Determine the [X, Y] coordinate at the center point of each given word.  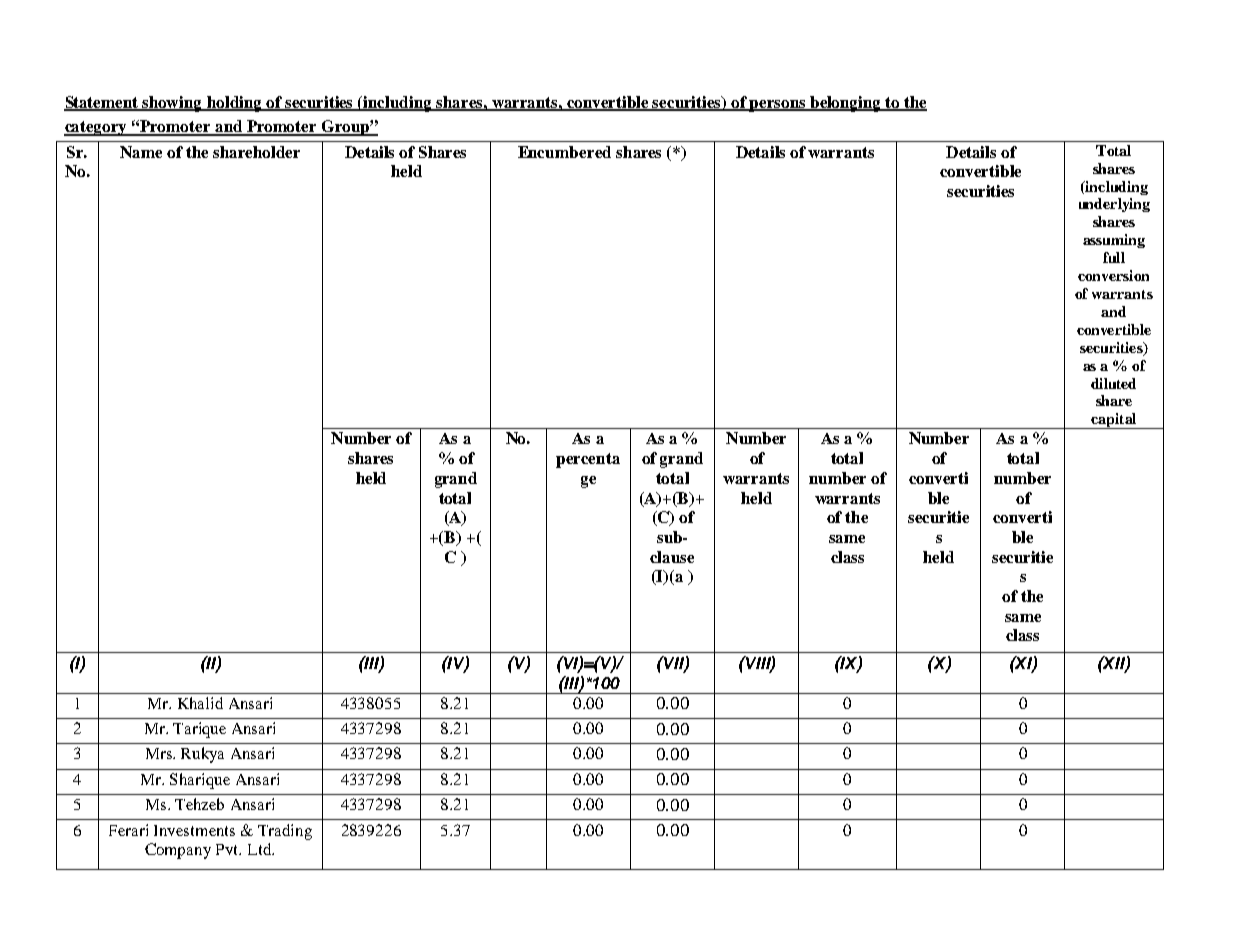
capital [1114, 421]
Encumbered [564, 152]
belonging [846, 104]
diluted [1113, 383]
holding [235, 104]
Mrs [160, 753]
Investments [194, 830]
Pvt [228, 849]
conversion [1113, 275]
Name [141, 152]
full [1114, 257]
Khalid [200, 703]
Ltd [261, 849]
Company [178, 851]
